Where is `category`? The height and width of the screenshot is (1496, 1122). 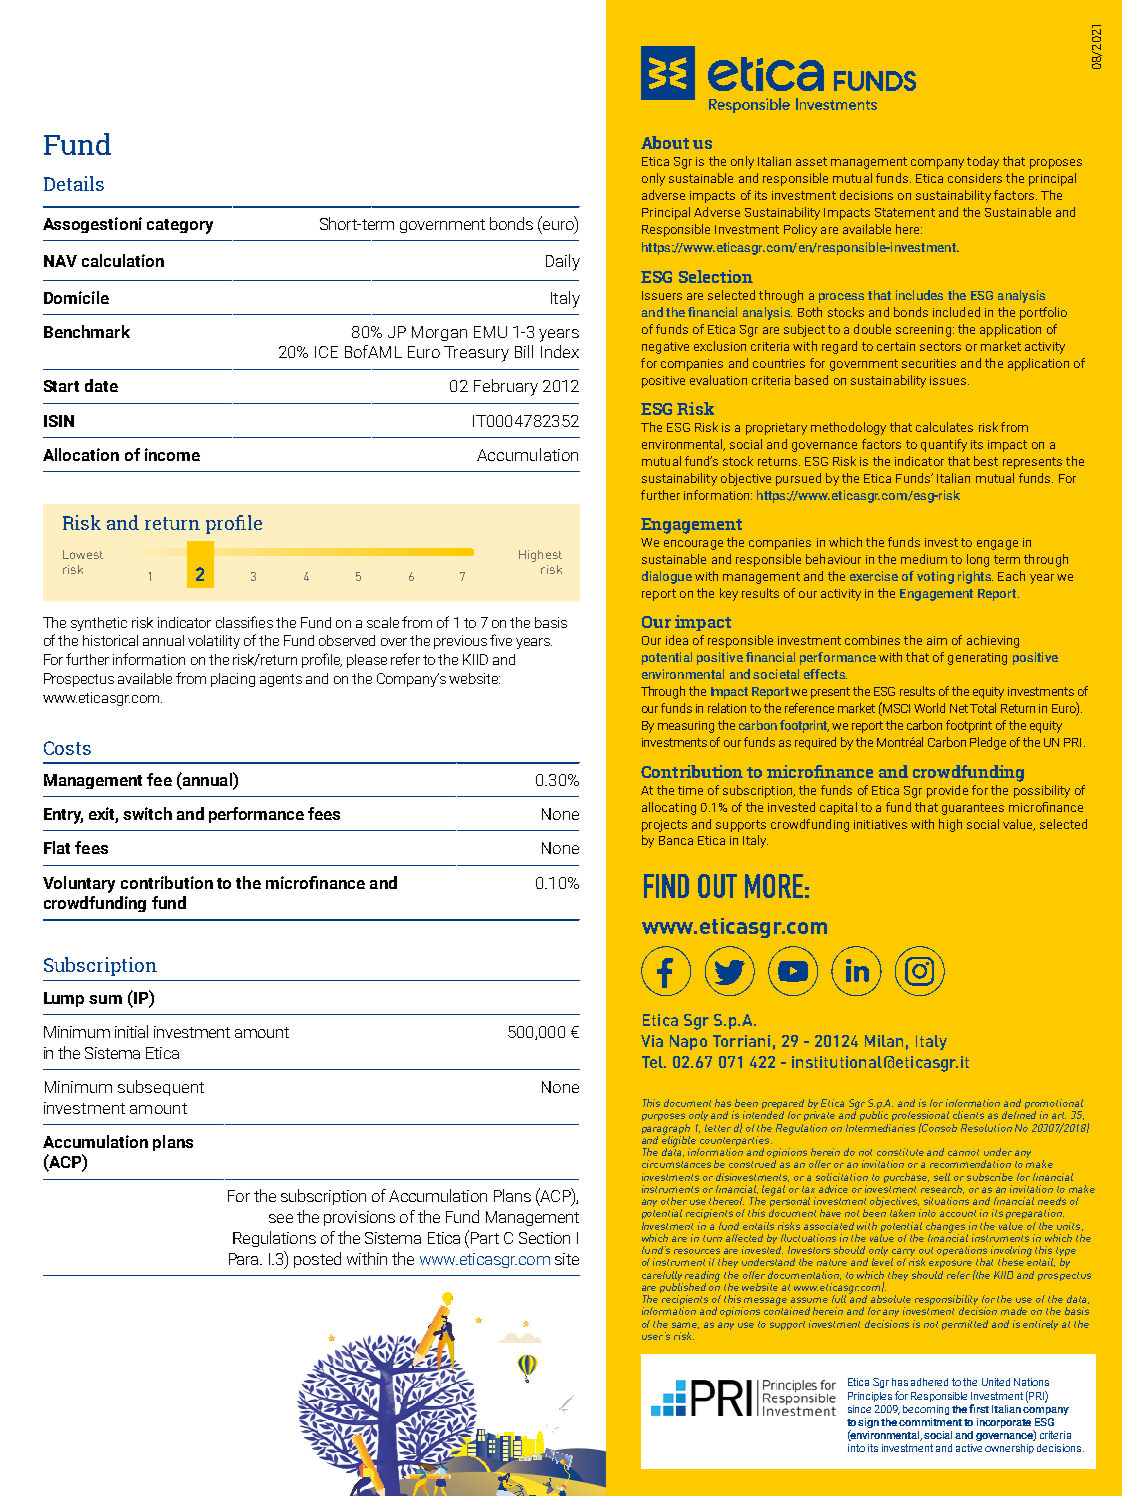
category is located at coordinates (180, 226).
